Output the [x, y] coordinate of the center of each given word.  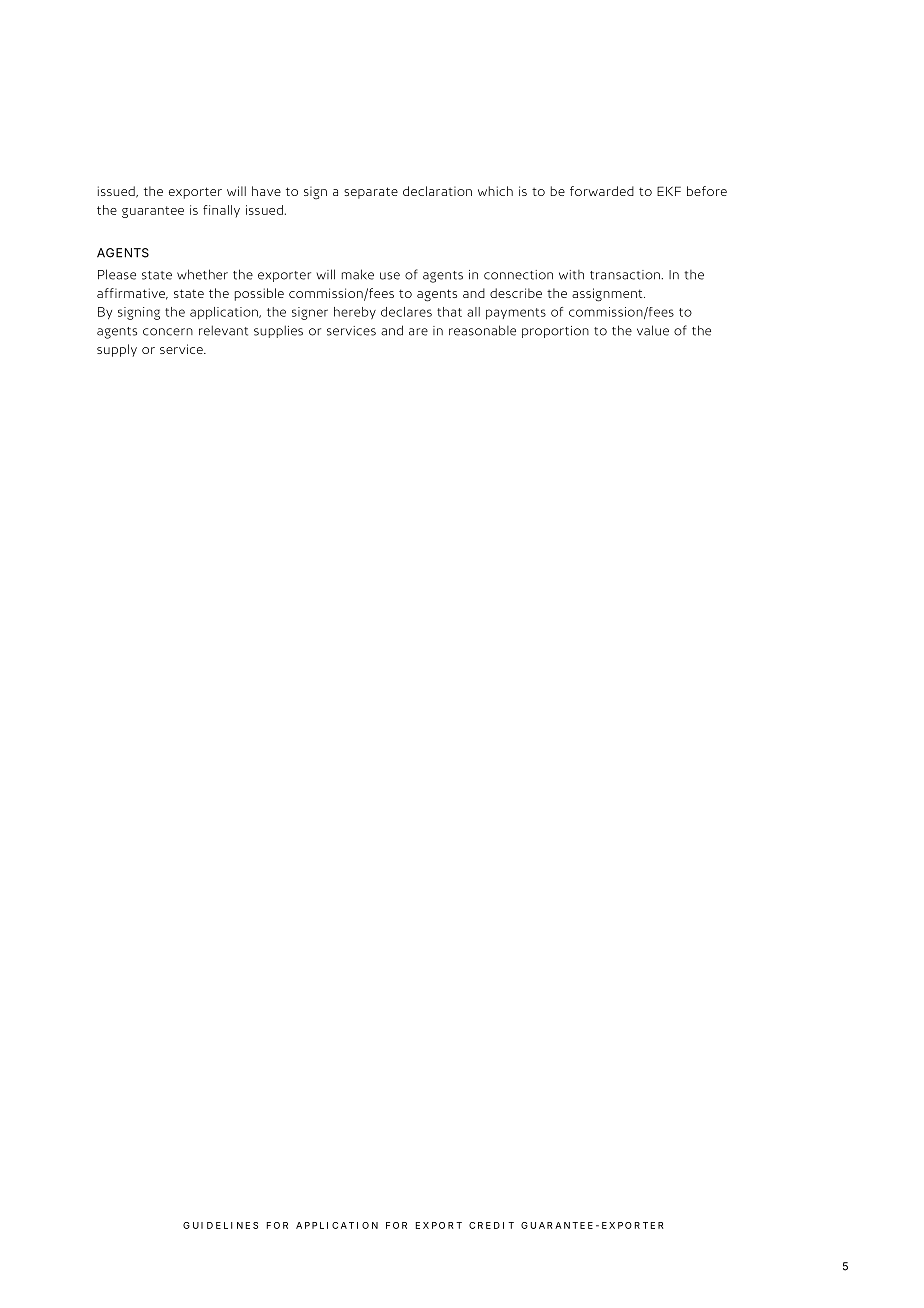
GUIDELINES [220, 1225]
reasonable [482, 330]
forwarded [602, 191]
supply [117, 350]
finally [221, 211]
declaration [437, 191]
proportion [555, 332]
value [653, 330]
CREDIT [491, 1225]
